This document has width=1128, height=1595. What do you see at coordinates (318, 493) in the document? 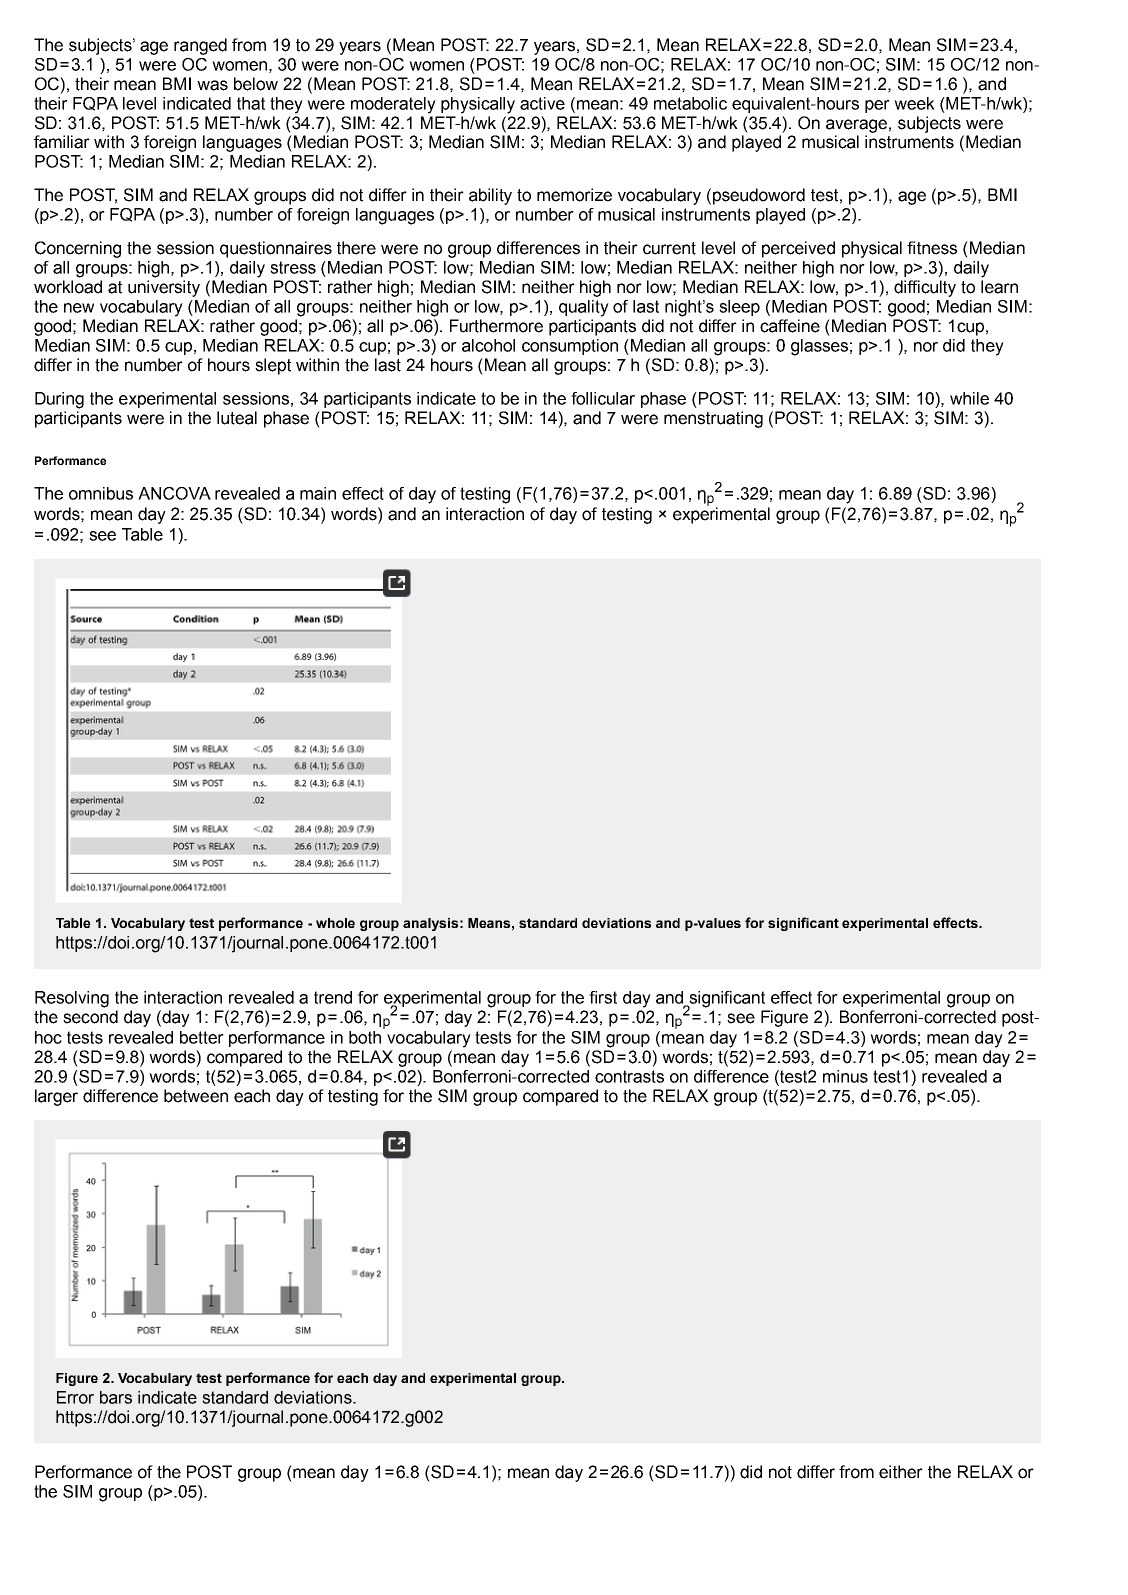
I see `main` at bounding box center [318, 493].
